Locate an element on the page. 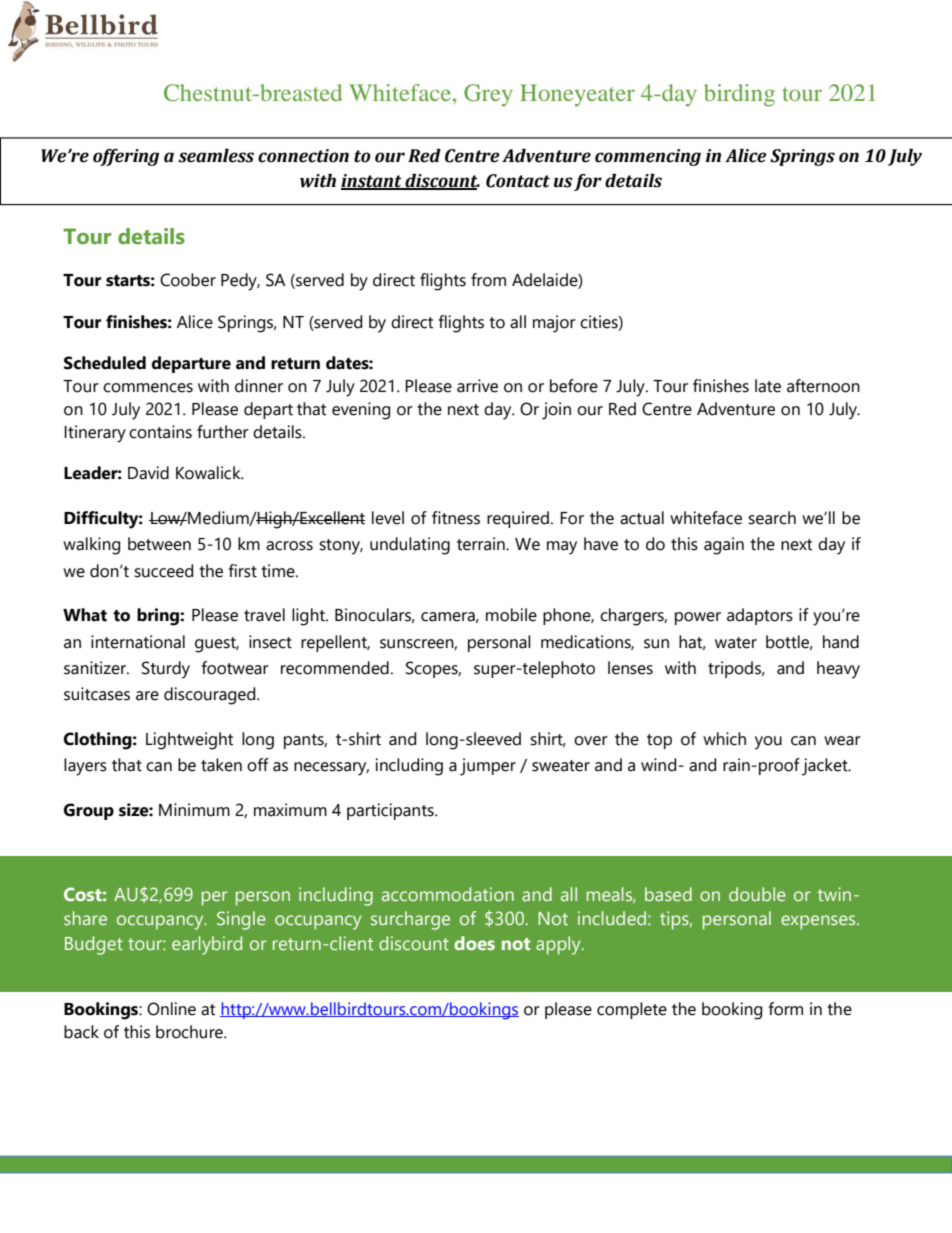 The height and width of the image is (1233, 952). undulating is located at coordinates (410, 546).
